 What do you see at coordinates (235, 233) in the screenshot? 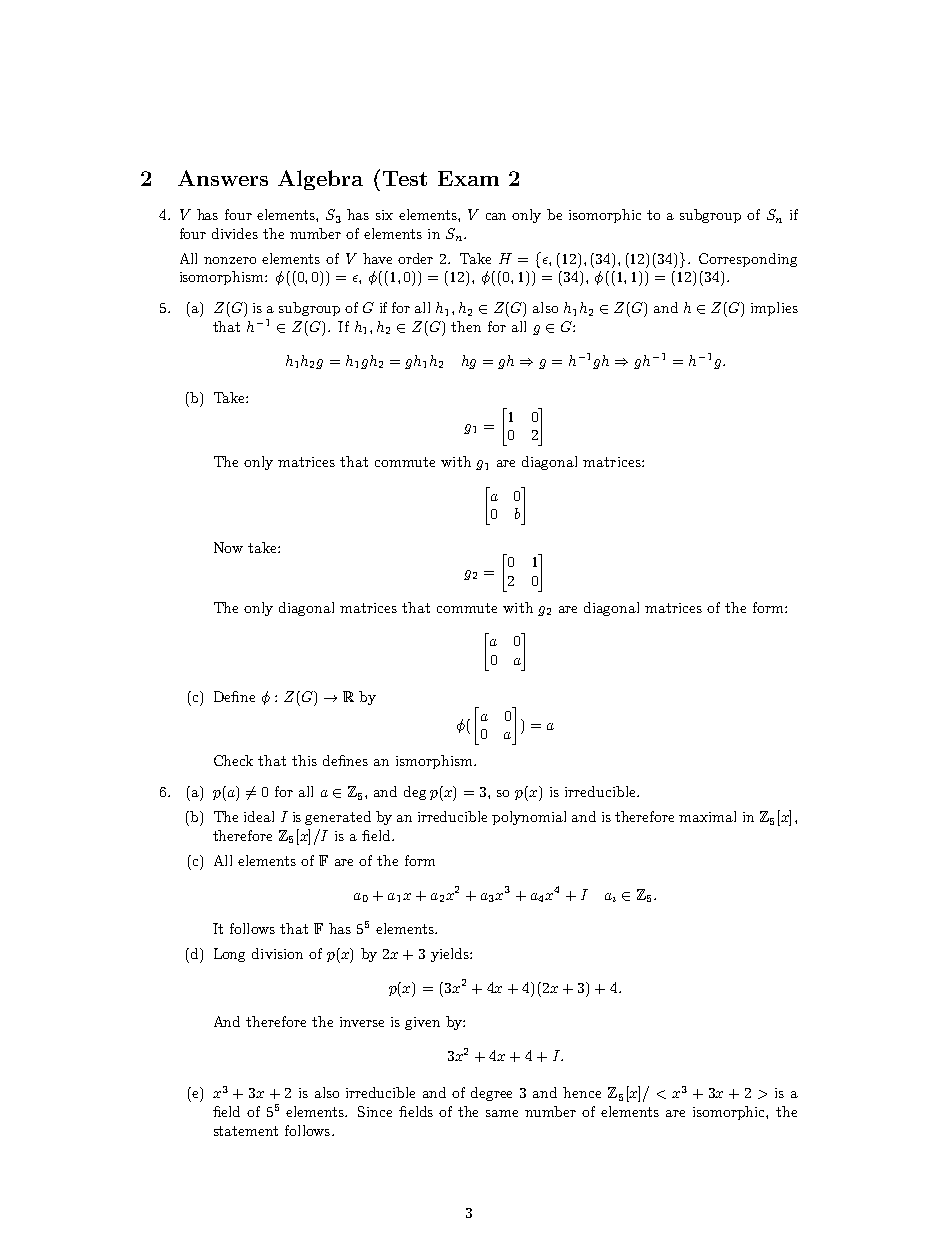
I see `divides` at bounding box center [235, 233].
